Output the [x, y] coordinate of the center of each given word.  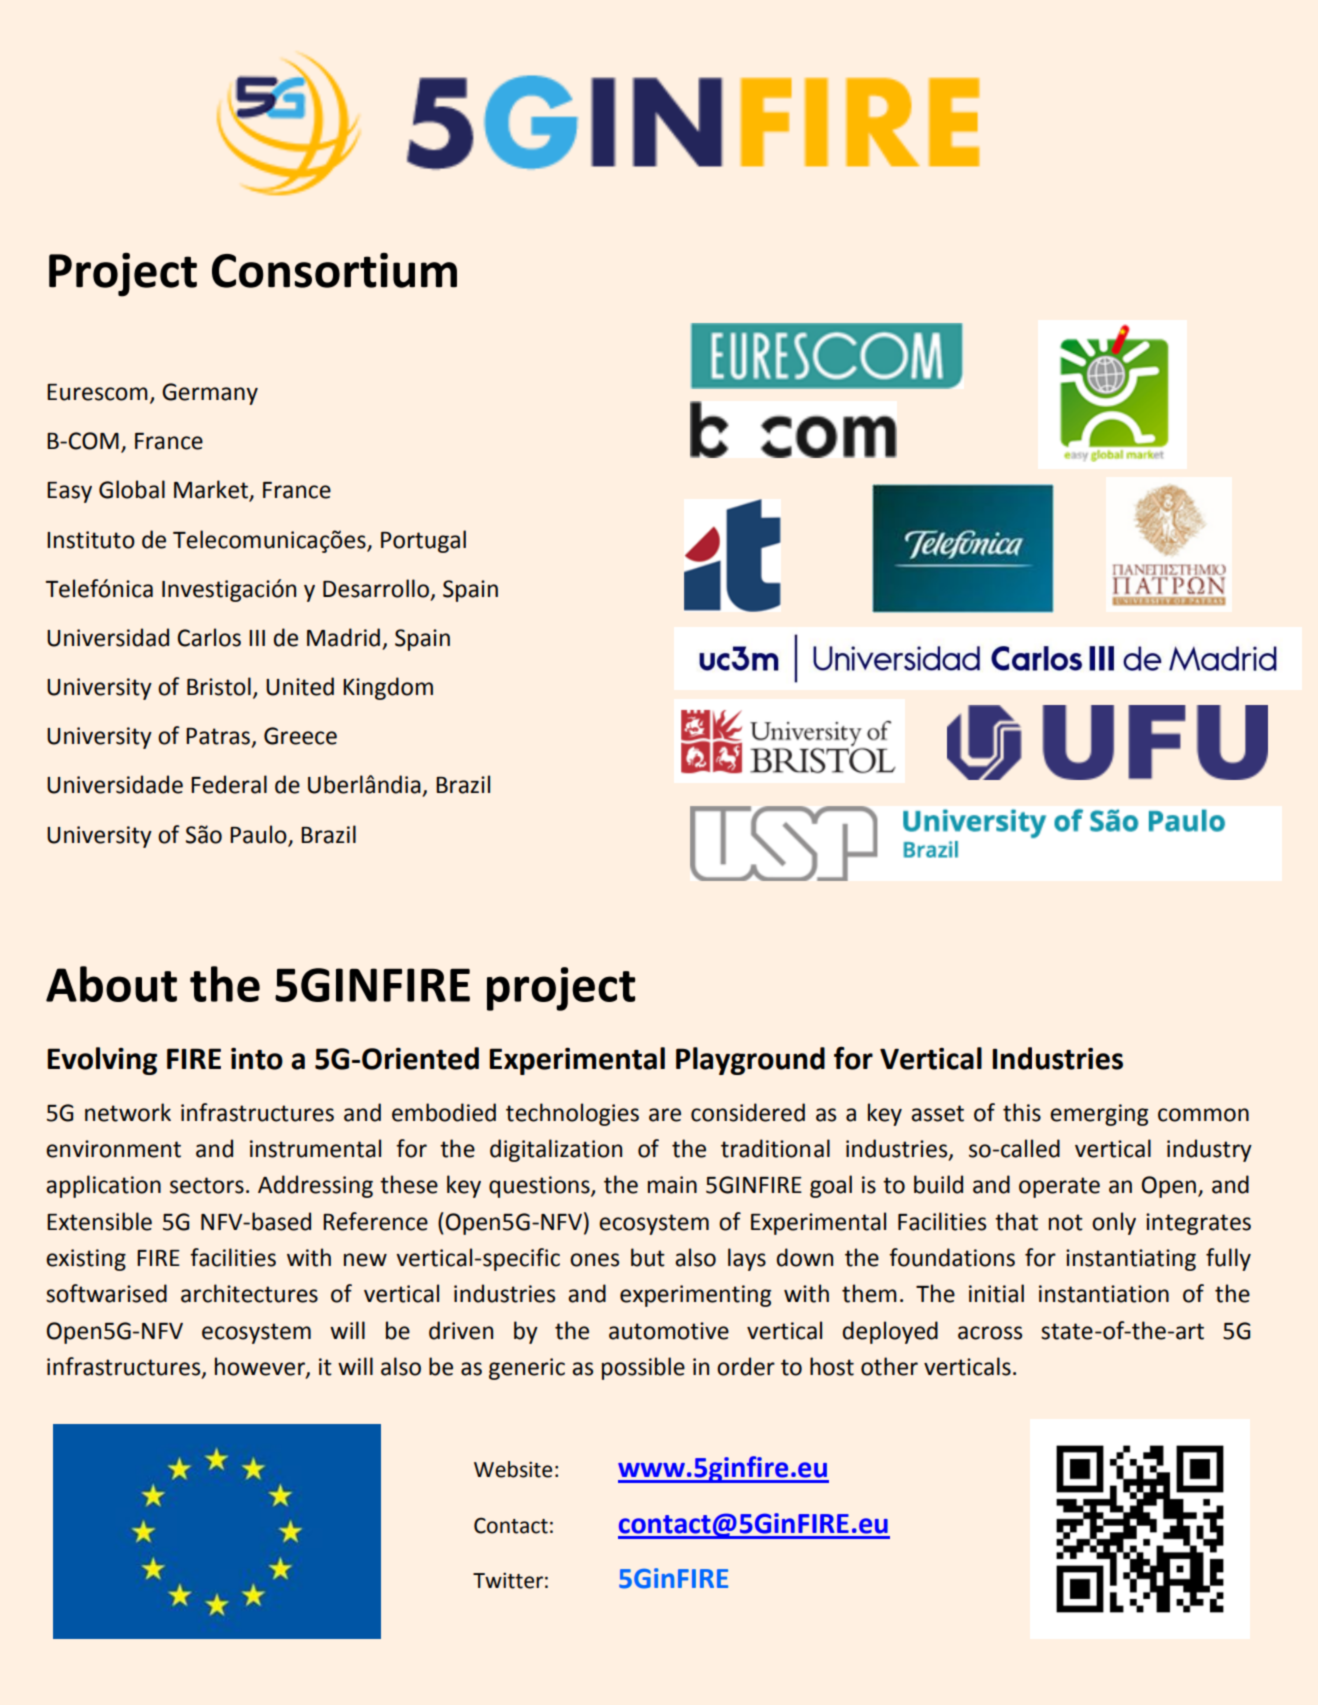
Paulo [258, 834]
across [990, 1333]
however [261, 1367]
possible [643, 1368]
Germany [210, 394]
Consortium [334, 270]
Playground [750, 1061]
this [1022, 1112]
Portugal [423, 541]
